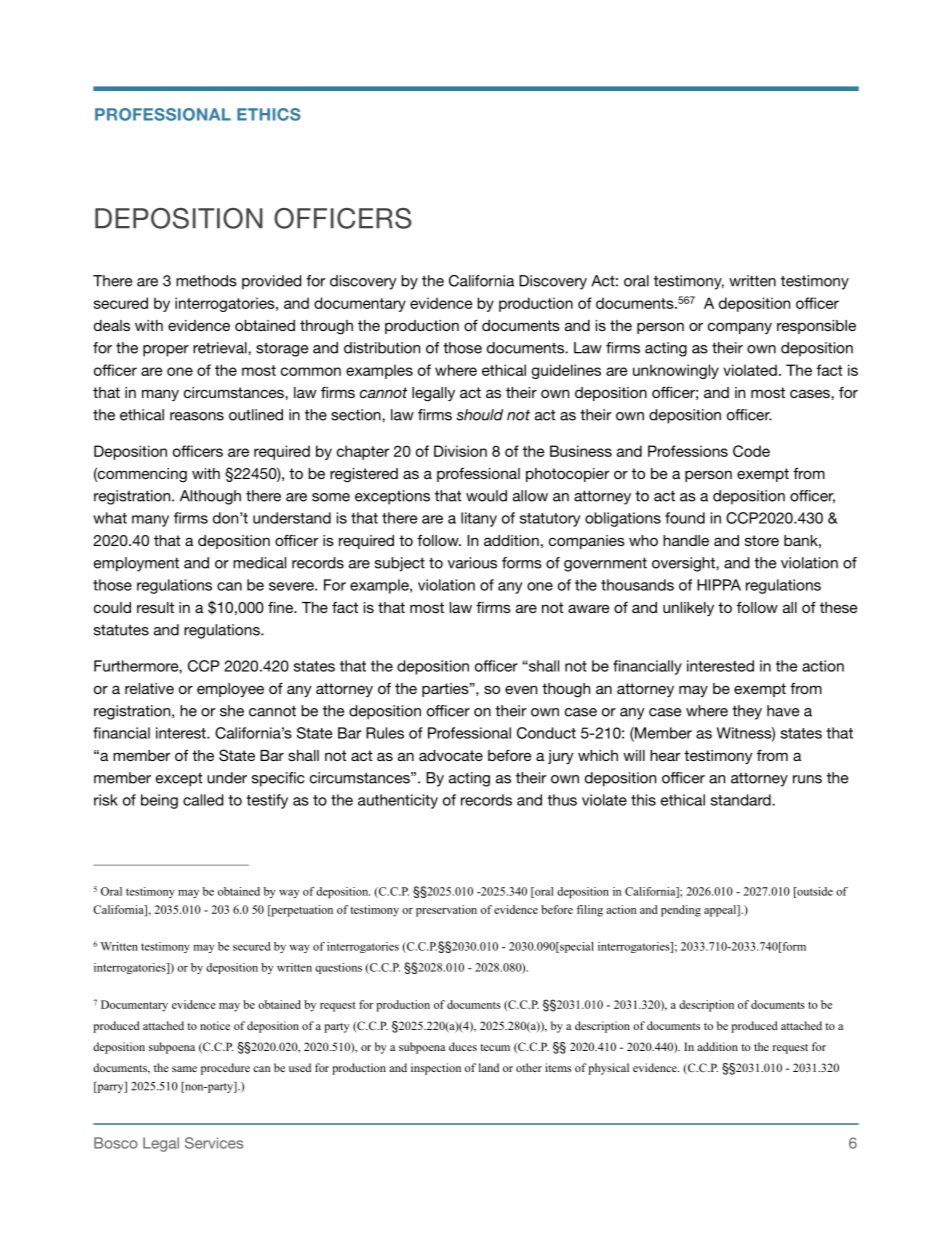 The height and width of the image is (1233, 952). What do you see at coordinates (136, 564) in the image?
I see `employment` at bounding box center [136, 564].
